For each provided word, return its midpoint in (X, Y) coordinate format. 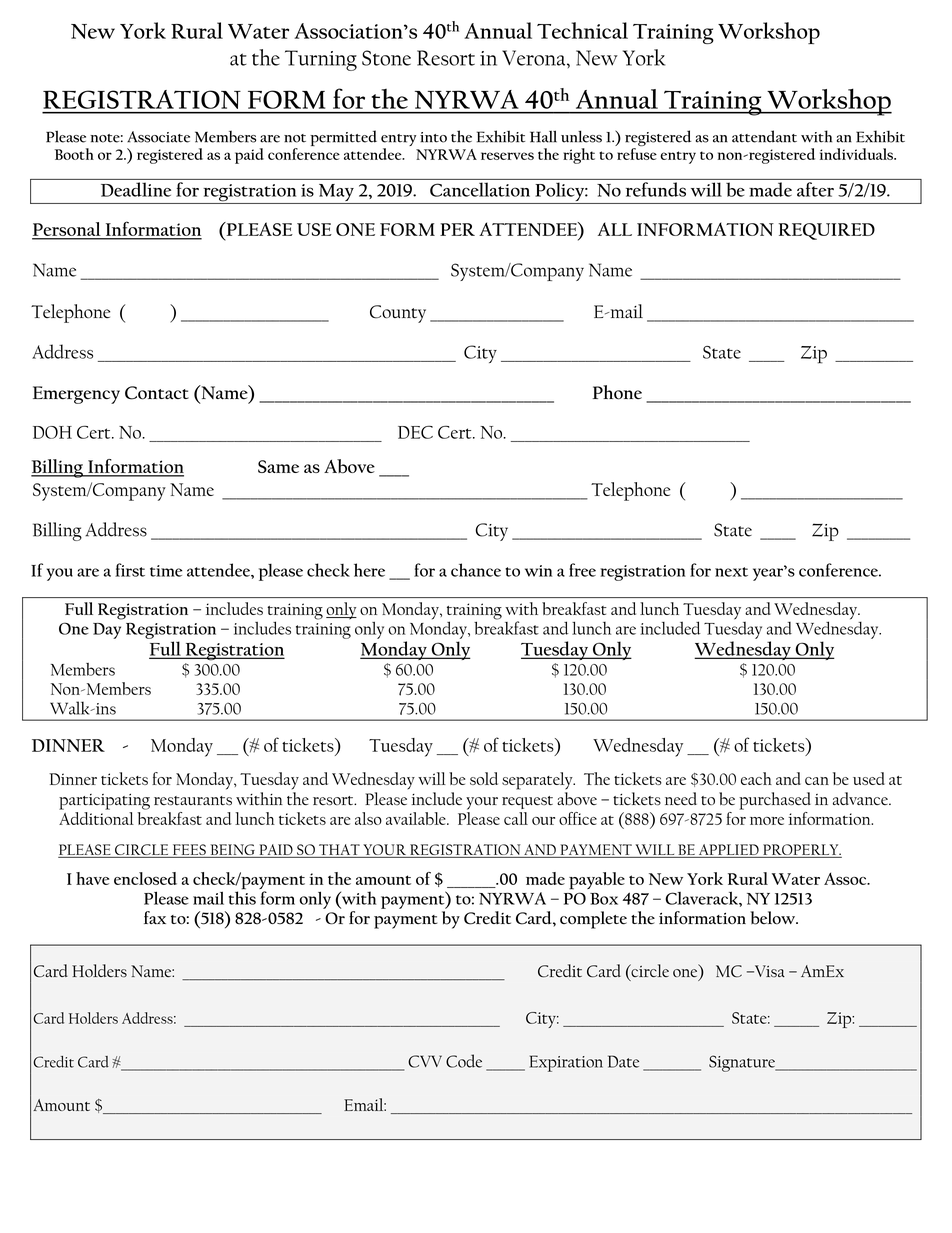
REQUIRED (827, 231)
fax (155, 917)
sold (484, 778)
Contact (157, 393)
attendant (764, 136)
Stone (386, 58)
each (756, 778)
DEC (415, 432)
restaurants (193, 801)
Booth (74, 154)
